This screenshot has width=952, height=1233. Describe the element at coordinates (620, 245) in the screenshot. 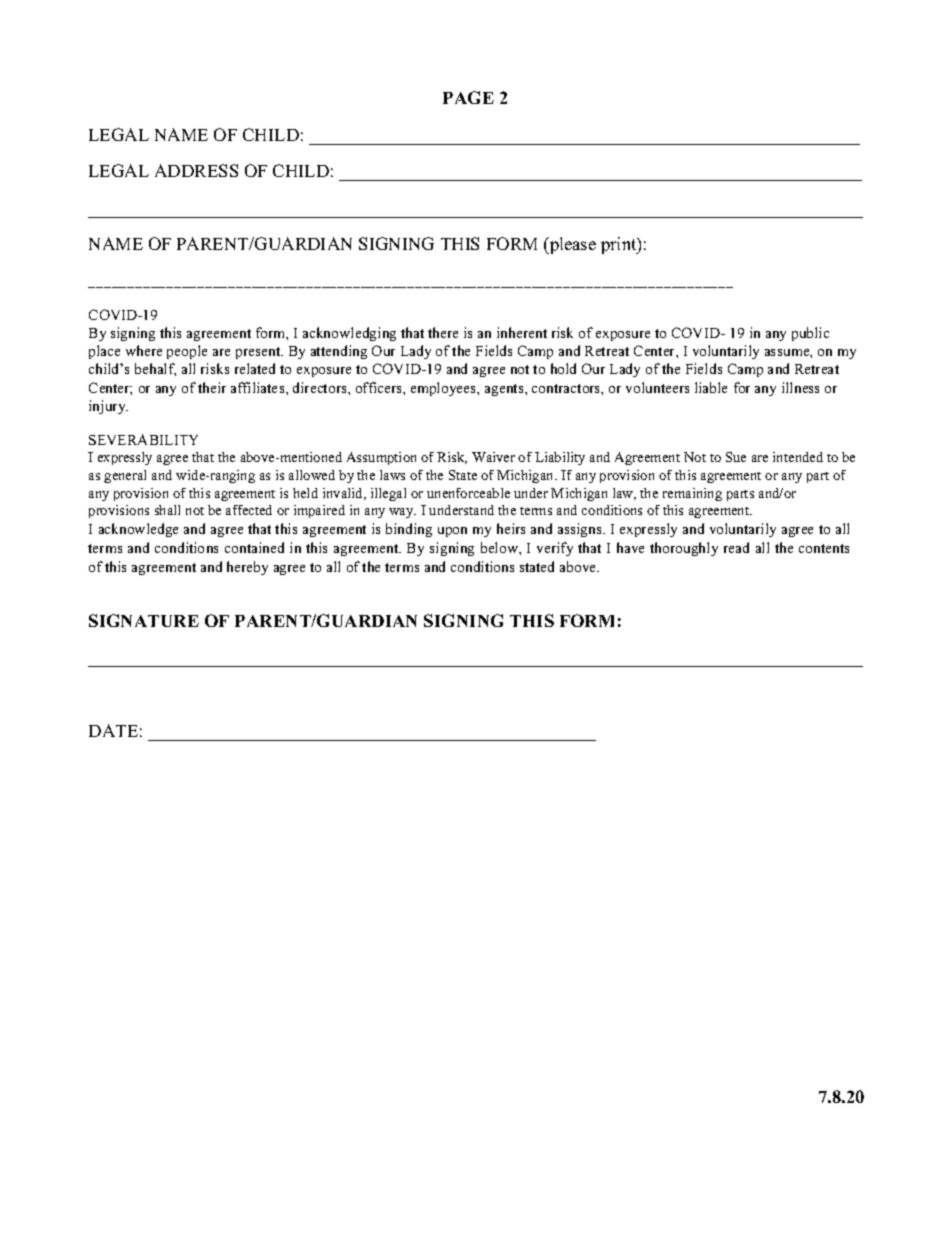

I see `print` at that location.
